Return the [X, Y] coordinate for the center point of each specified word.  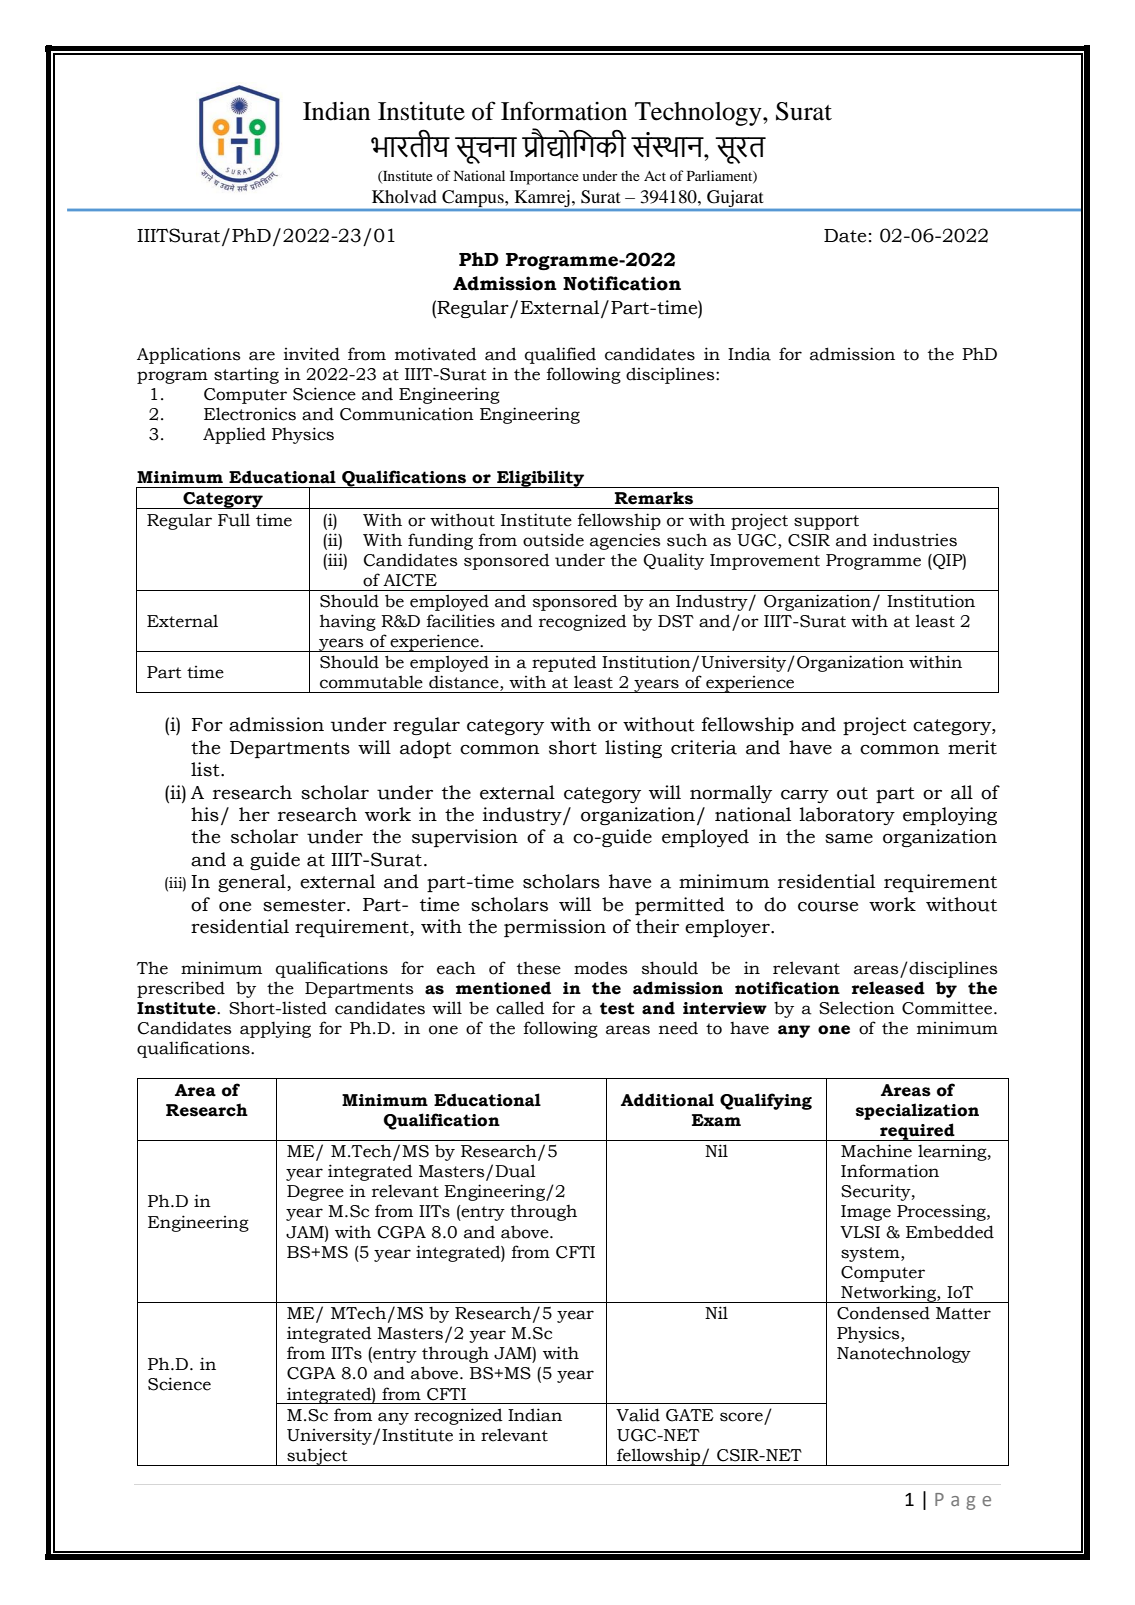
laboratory [847, 816]
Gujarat [735, 200]
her [254, 814]
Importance [544, 178]
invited [312, 354]
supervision [465, 838]
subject [317, 1457]
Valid [638, 1415]
